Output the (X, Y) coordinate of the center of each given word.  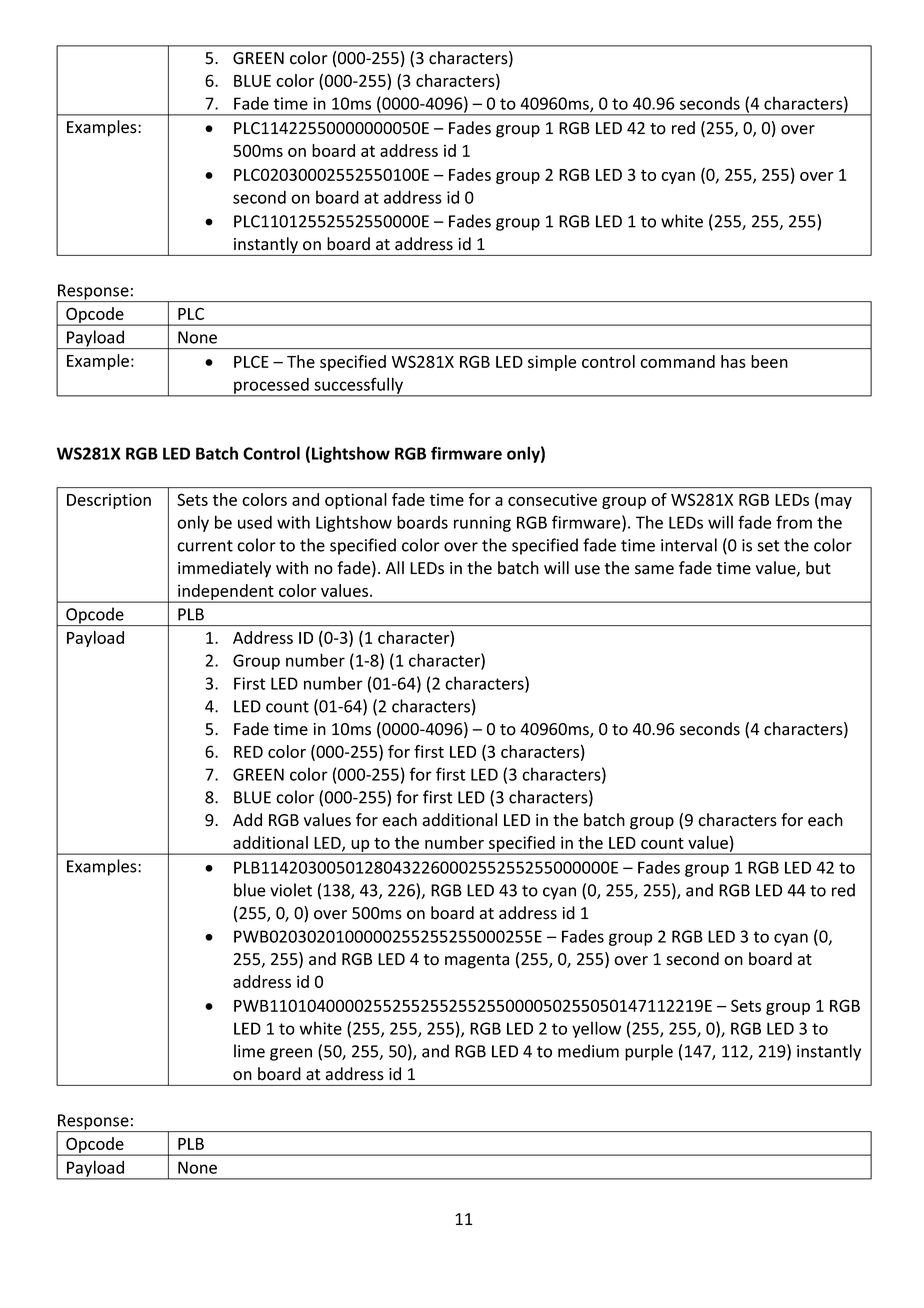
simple (552, 363)
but (818, 568)
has (733, 361)
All (395, 567)
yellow (596, 1029)
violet (291, 890)
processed (271, 386)
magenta (477, 961)
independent (226, 593)
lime (249, 1051)
